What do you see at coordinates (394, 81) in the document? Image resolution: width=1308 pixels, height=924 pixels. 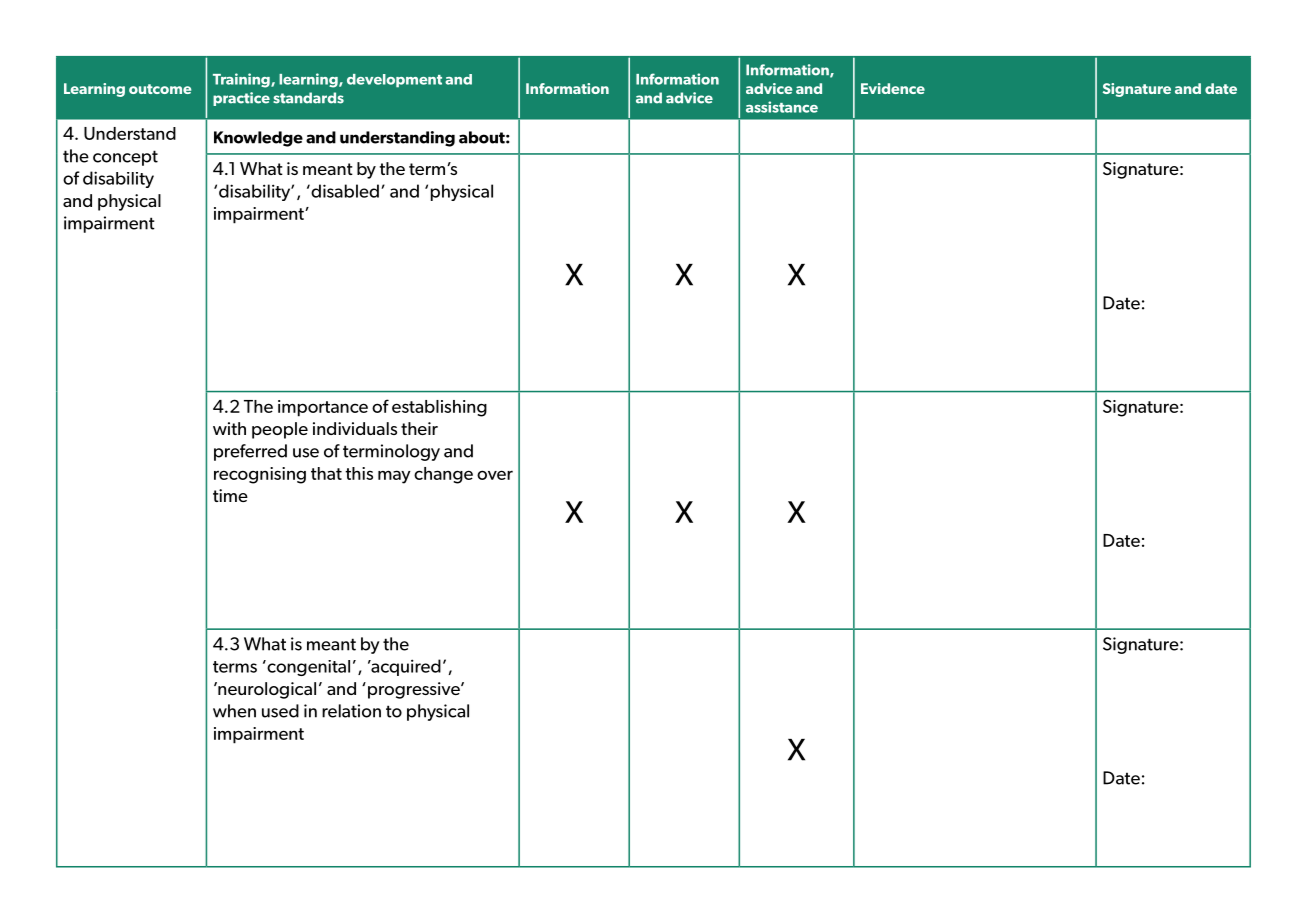 I see `development` at bounding box center [394, 81].
